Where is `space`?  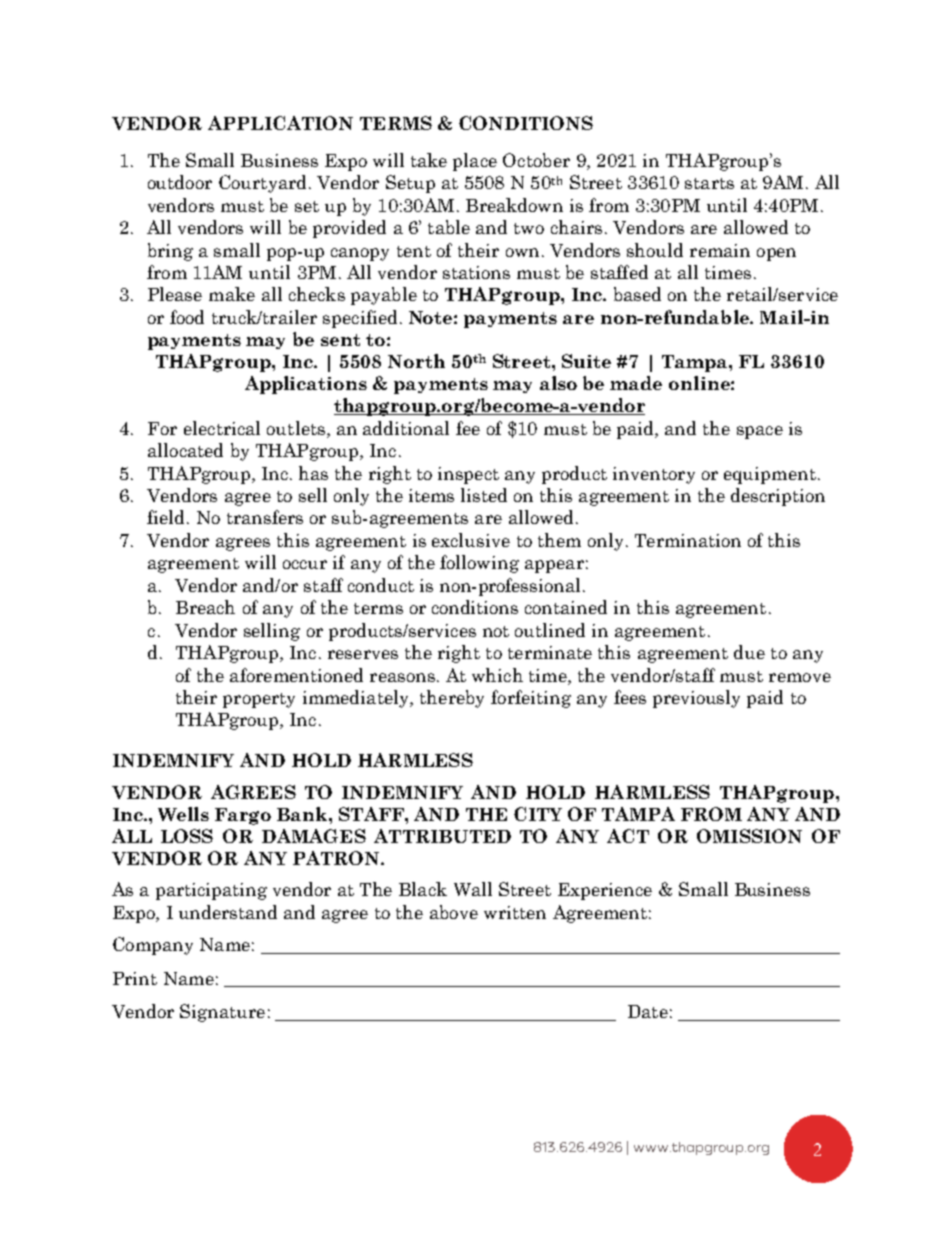
space is located at coordinates (760, 432).
